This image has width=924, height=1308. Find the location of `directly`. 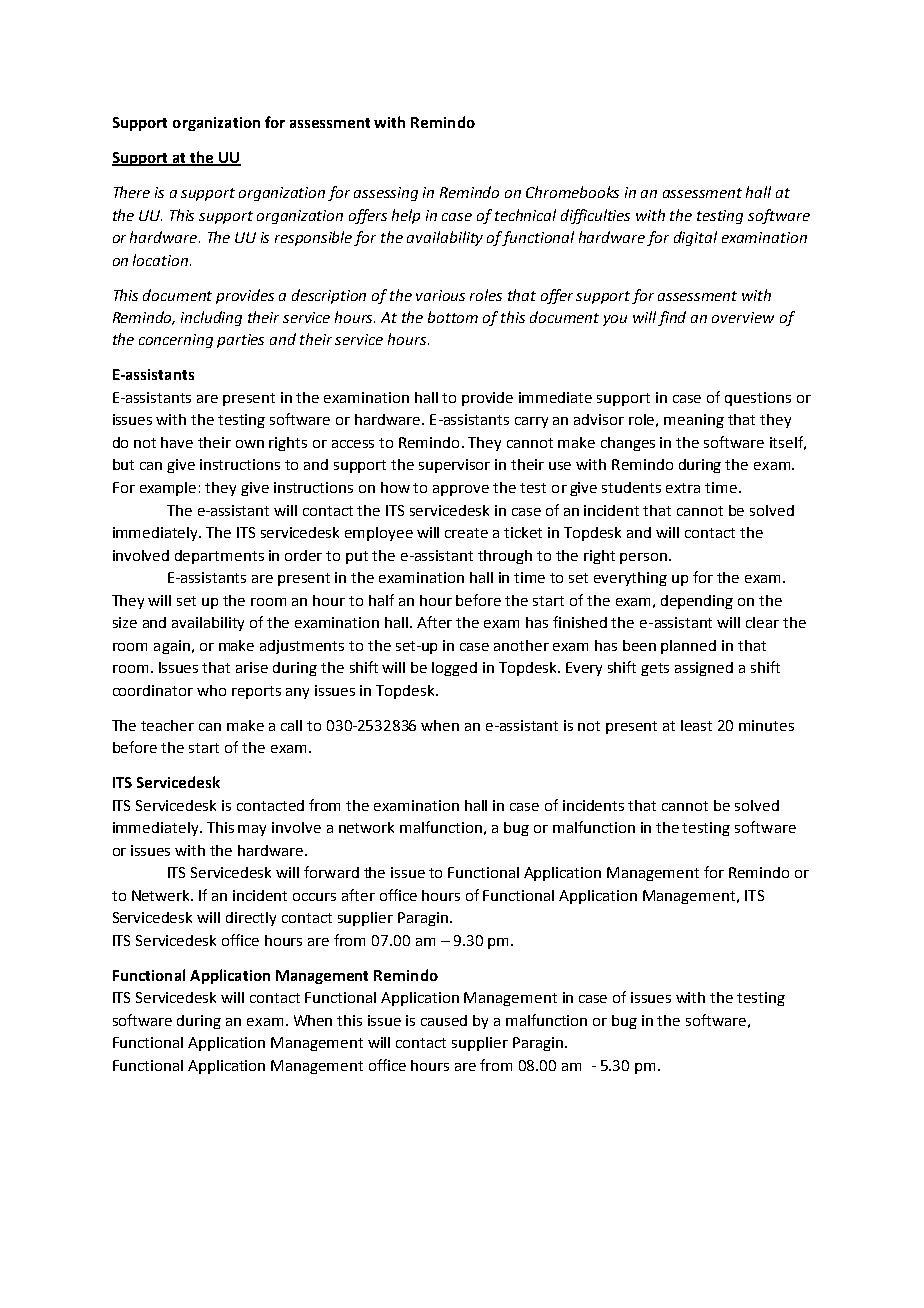

directly is located at coordinates (251, 919).
